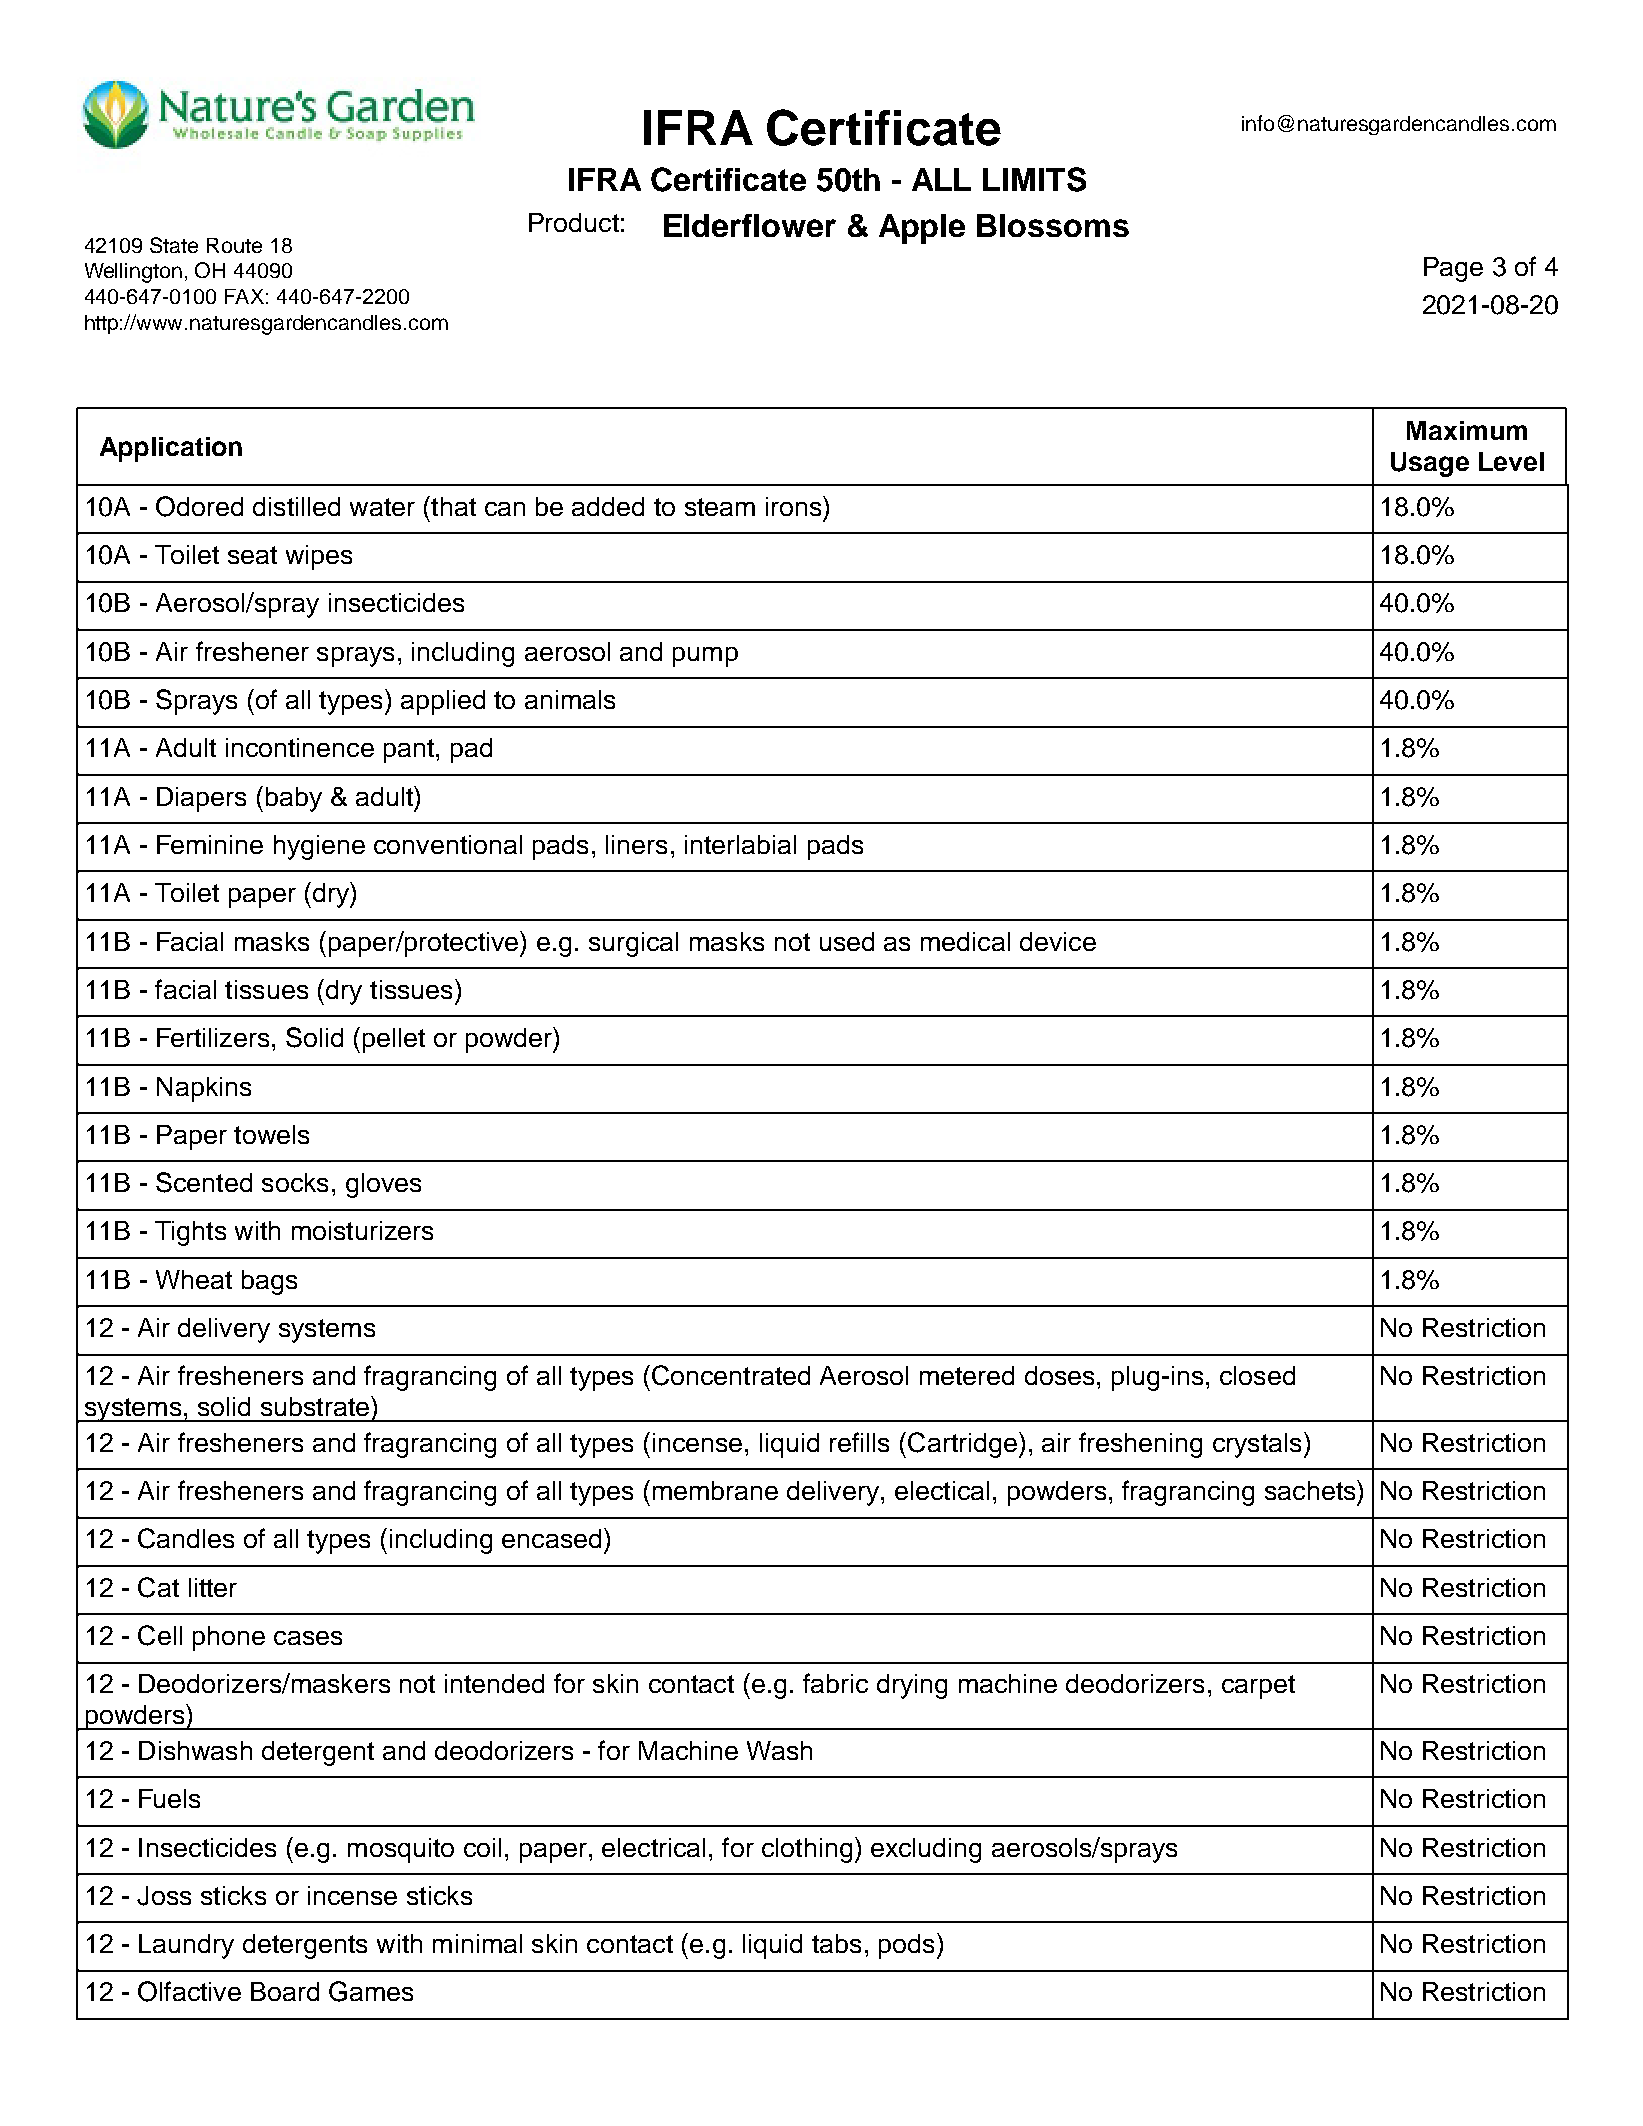 The width and height of the image is (1643, 2126). I want to click on Route, so click(234, 245).
